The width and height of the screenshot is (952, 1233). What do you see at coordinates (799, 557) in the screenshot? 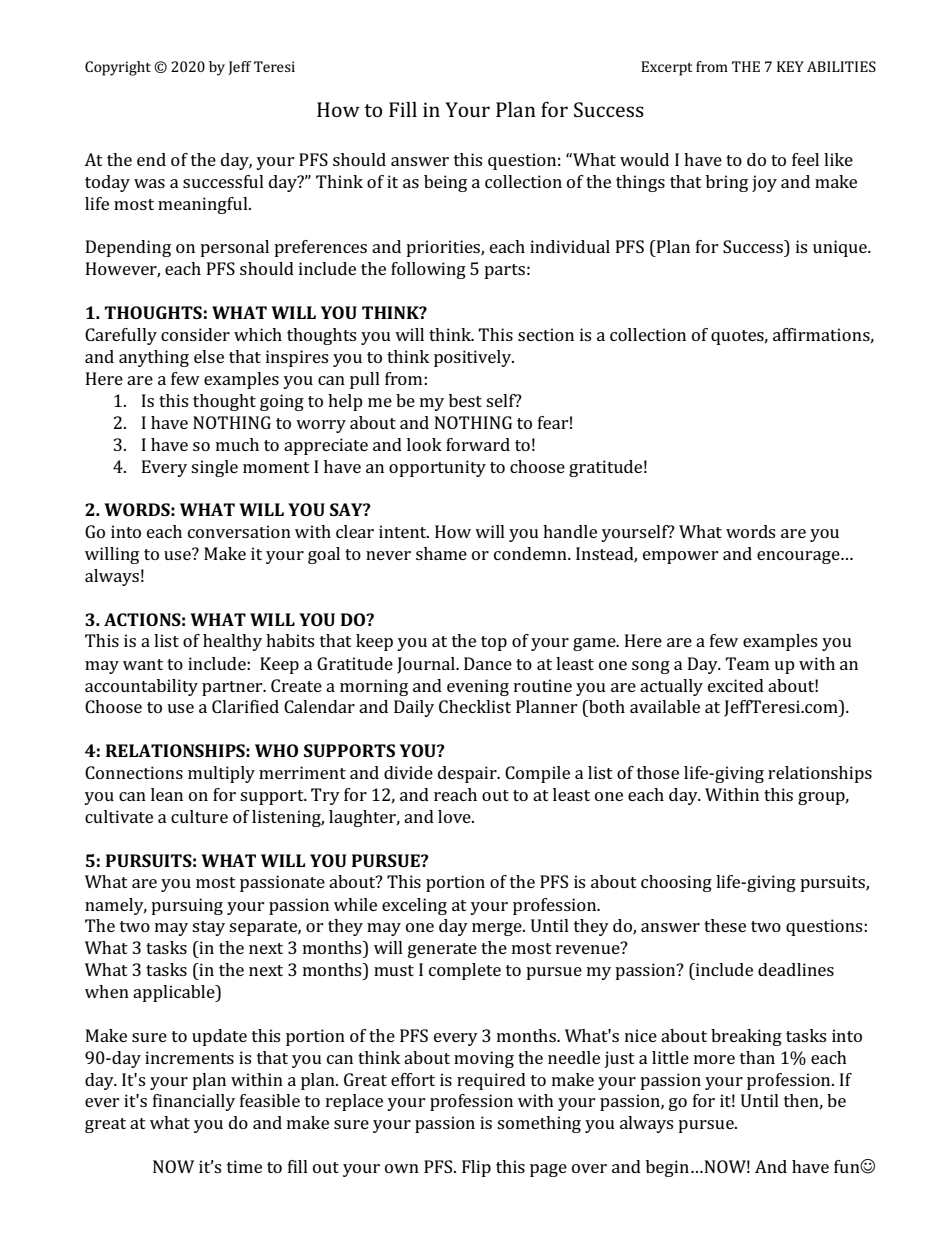
I see `encourage` at bounding box center [799, 557].
